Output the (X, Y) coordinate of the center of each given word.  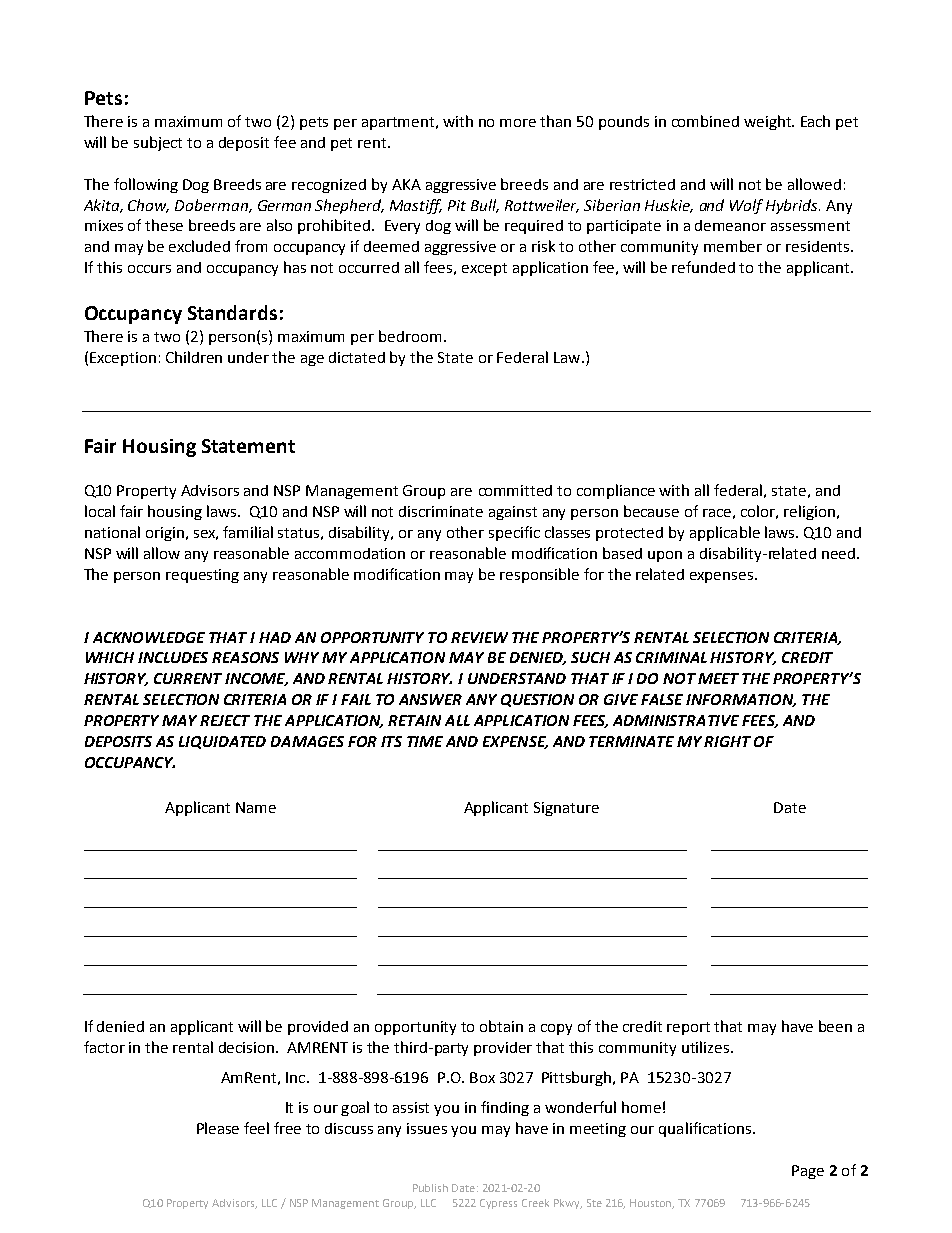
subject (158, 143)
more (518, 123)
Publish (430, 1188)
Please (218, 1128)
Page (808, 1172)
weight (768, 122)
